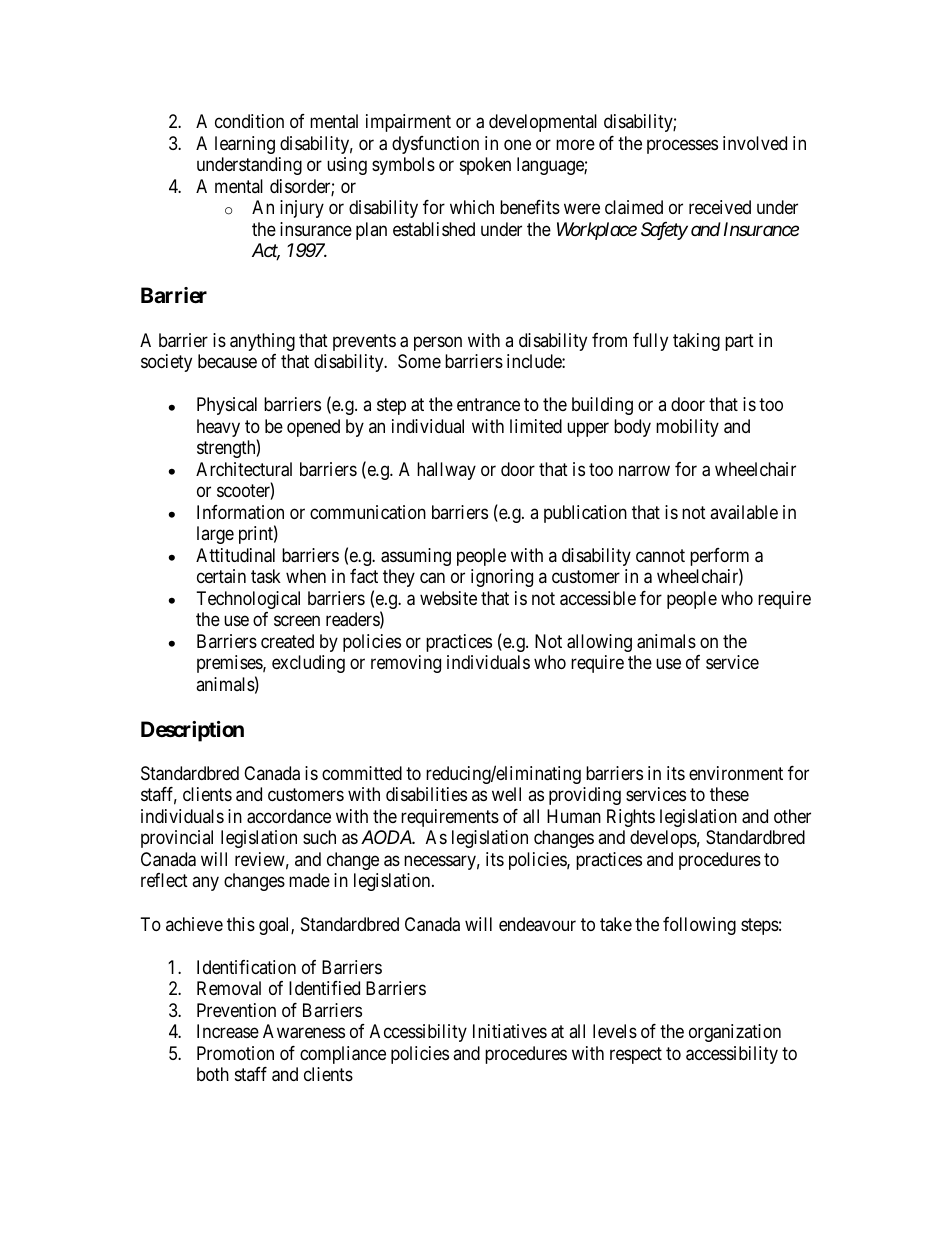 The width and height of the screenshot is (952, 1233). What do you see at coordinates (309, 880) in the screenshot?
I see `made` at bounding box center [309, 880].
